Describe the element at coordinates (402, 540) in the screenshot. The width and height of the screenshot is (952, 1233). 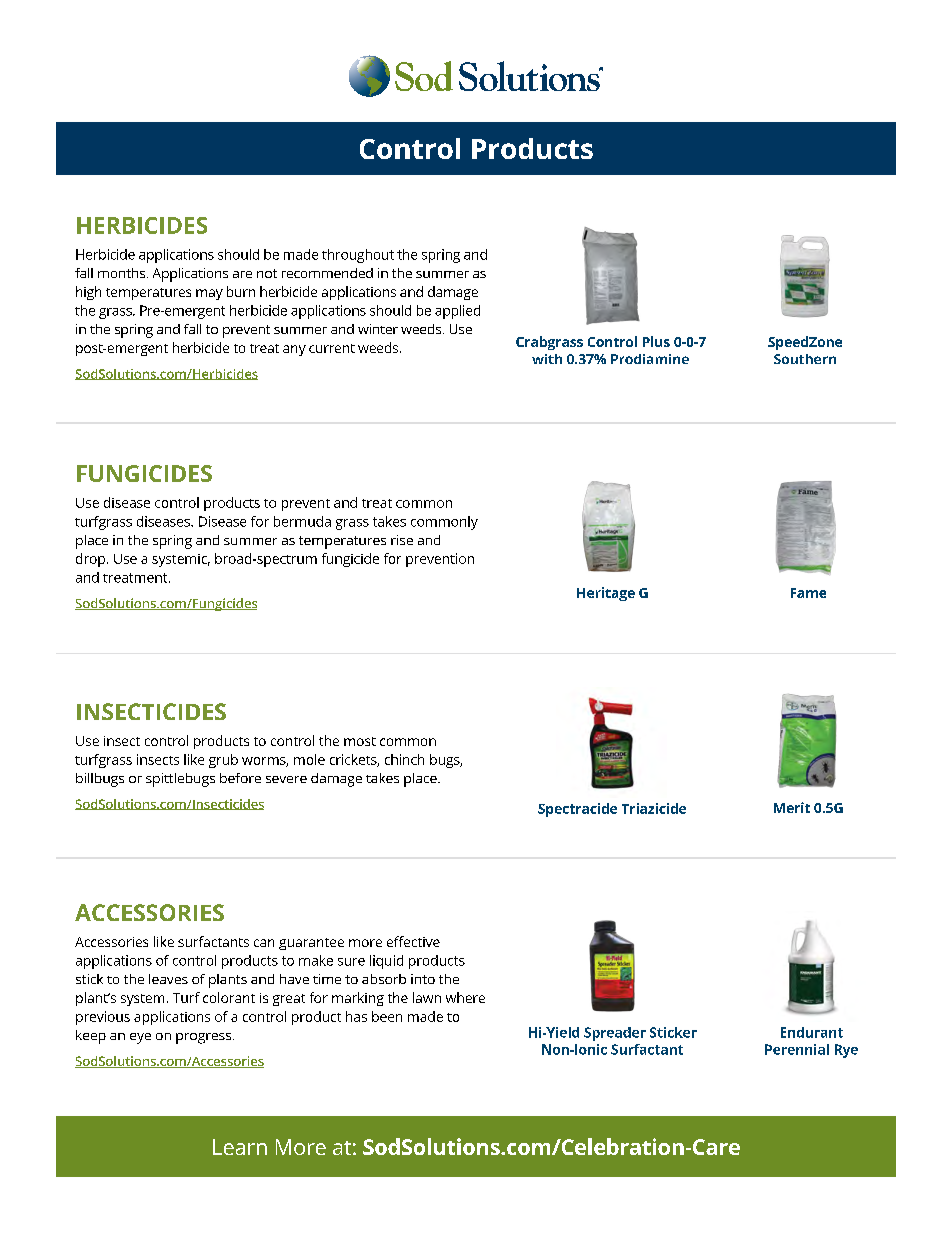
I see `rise` at that location.
